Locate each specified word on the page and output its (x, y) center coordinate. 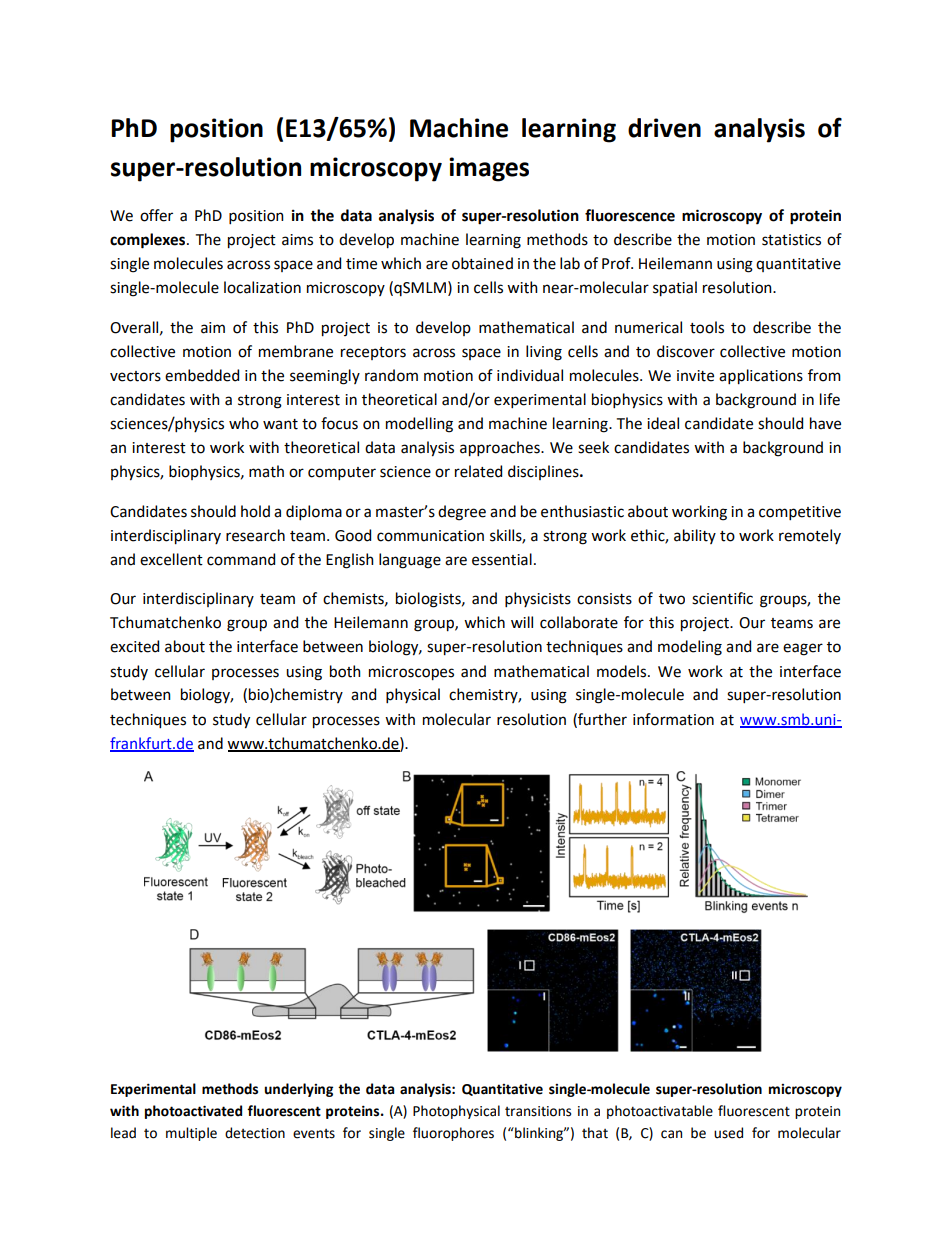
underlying (298, 1090)
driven (664, 128)
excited (134, 646)
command (241, 559)
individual (530, 375)
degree (462, 513)
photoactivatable (660, 1112)
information (673, 719)
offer (156, 215)
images (489, 169)
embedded (202, 375)
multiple (191, 1134)
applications (761, 377)
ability (695, 536)
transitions (538, 1111)
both (345, 671)
